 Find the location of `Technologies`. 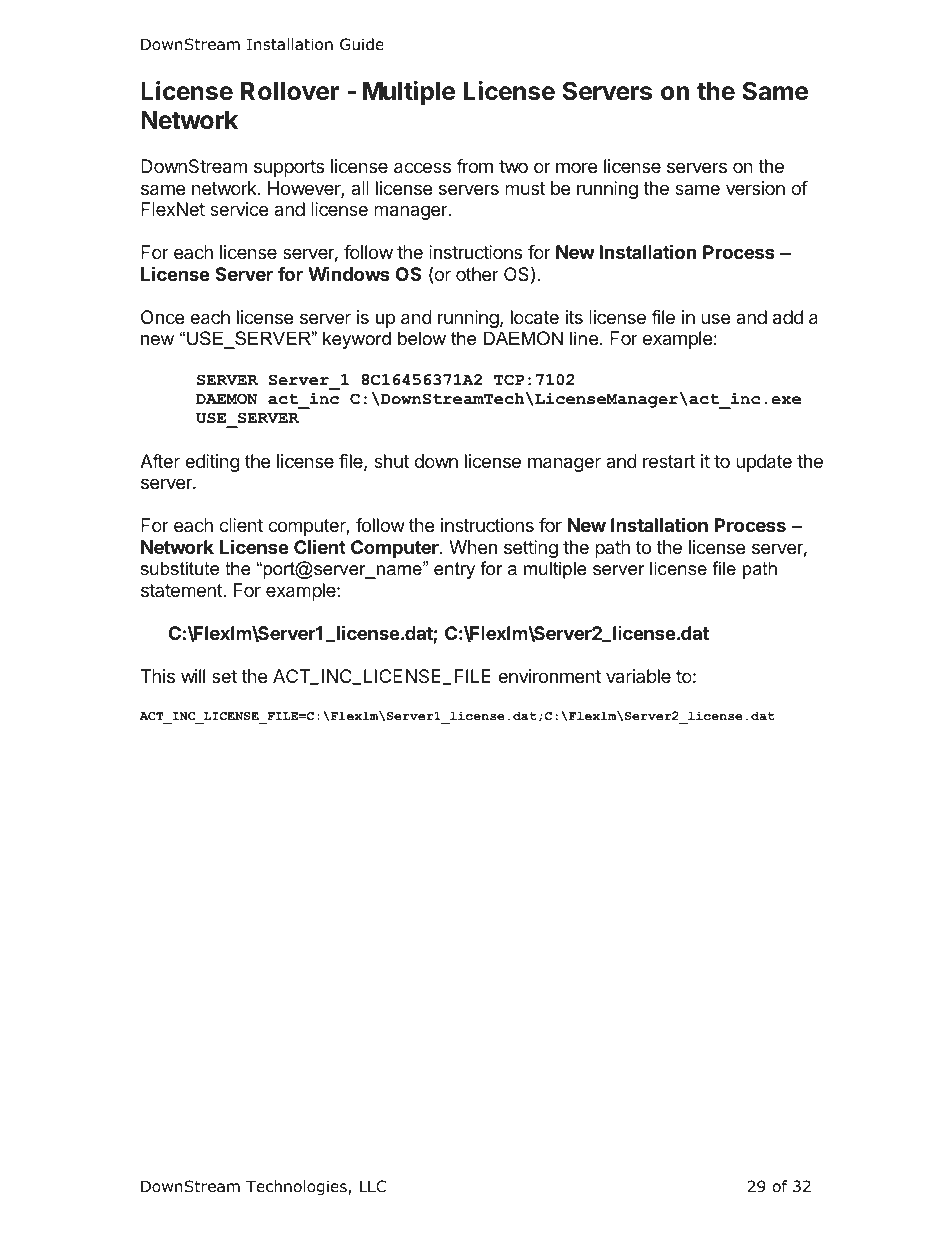

Technologies is located at coordinates (297, 1187).
